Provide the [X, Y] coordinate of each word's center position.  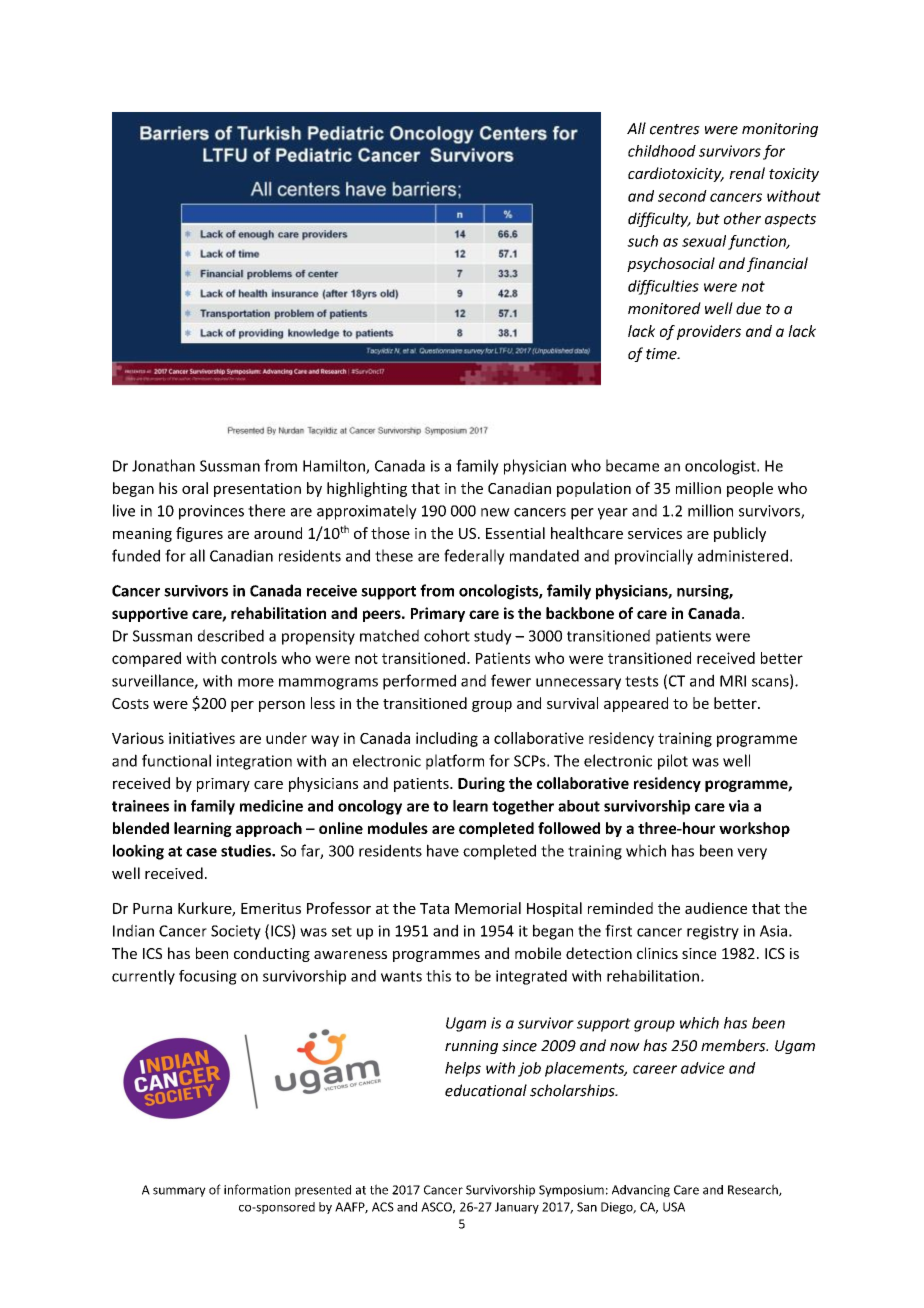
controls [249, 658]
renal [747, 173]
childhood [662, 151]
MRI [733, 681]
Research [754, 1190]
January [517, 1208]
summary [179, 1192]
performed [419, 682]
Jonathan [163, 465]
